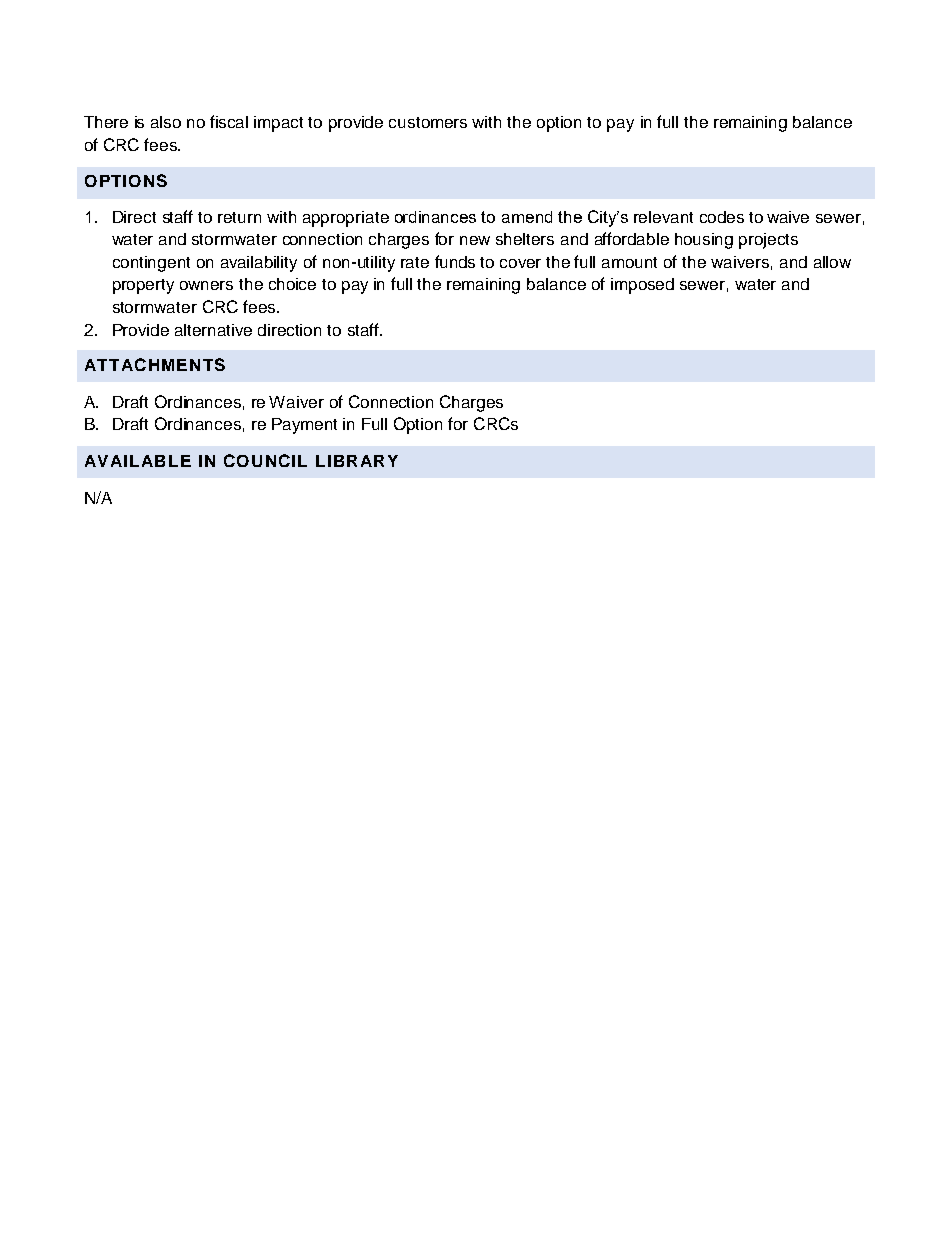 The height and width of the screenshot is (1233, 952). I want to click on funds, so click(455, 261).
